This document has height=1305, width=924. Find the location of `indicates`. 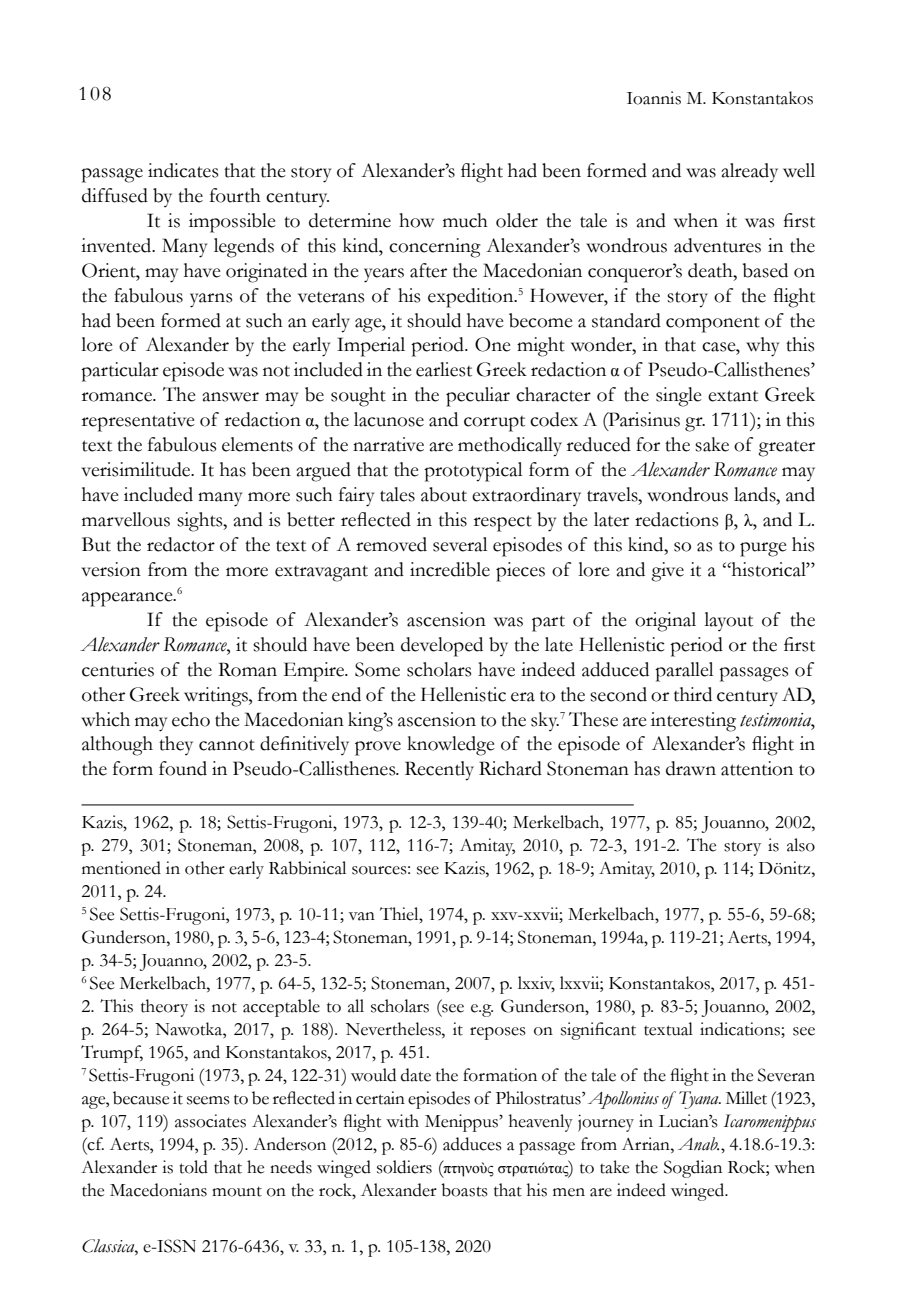

indicates is located at coordinates (183, 170).
